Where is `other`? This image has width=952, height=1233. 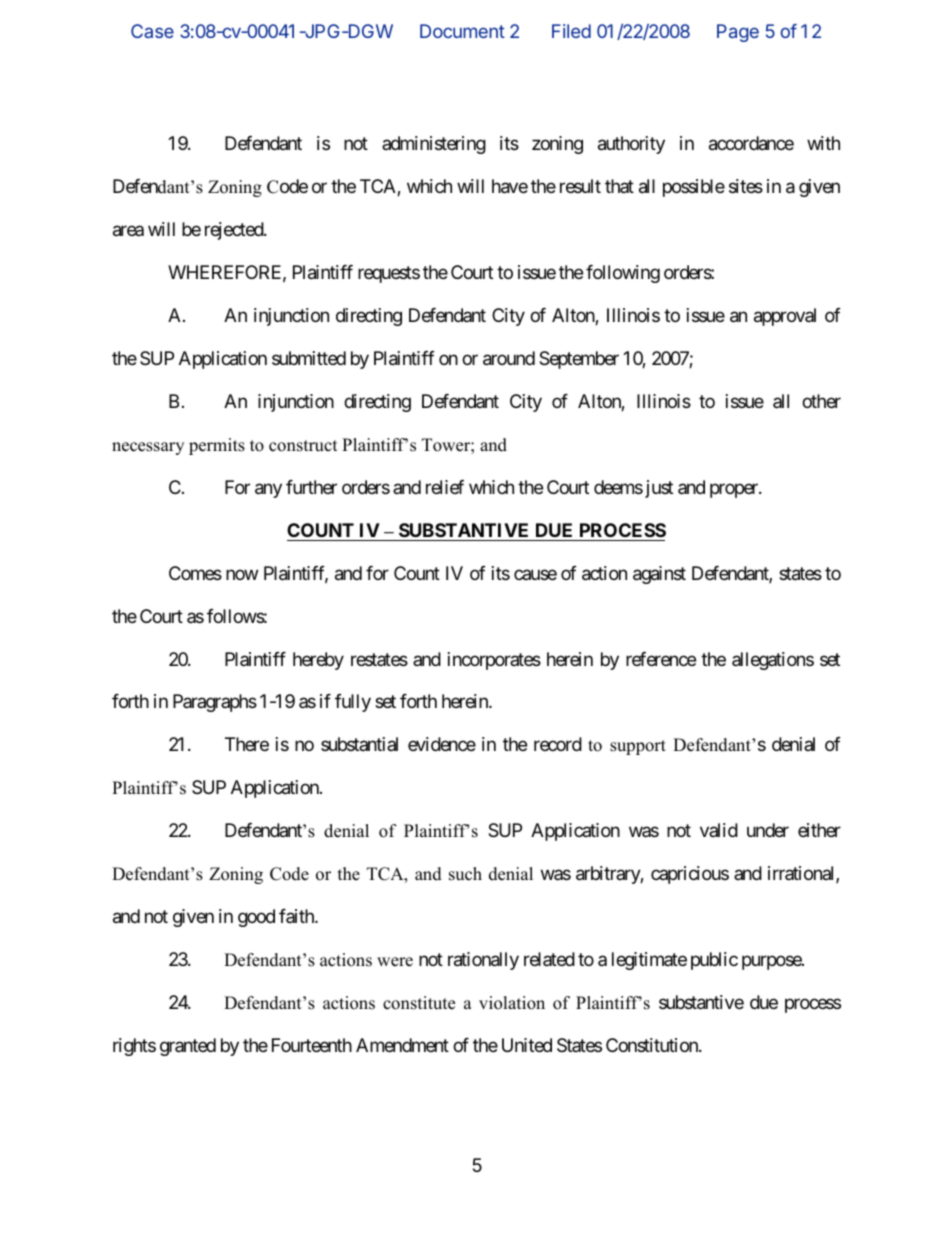 other is located at coordinates (821, 401).
